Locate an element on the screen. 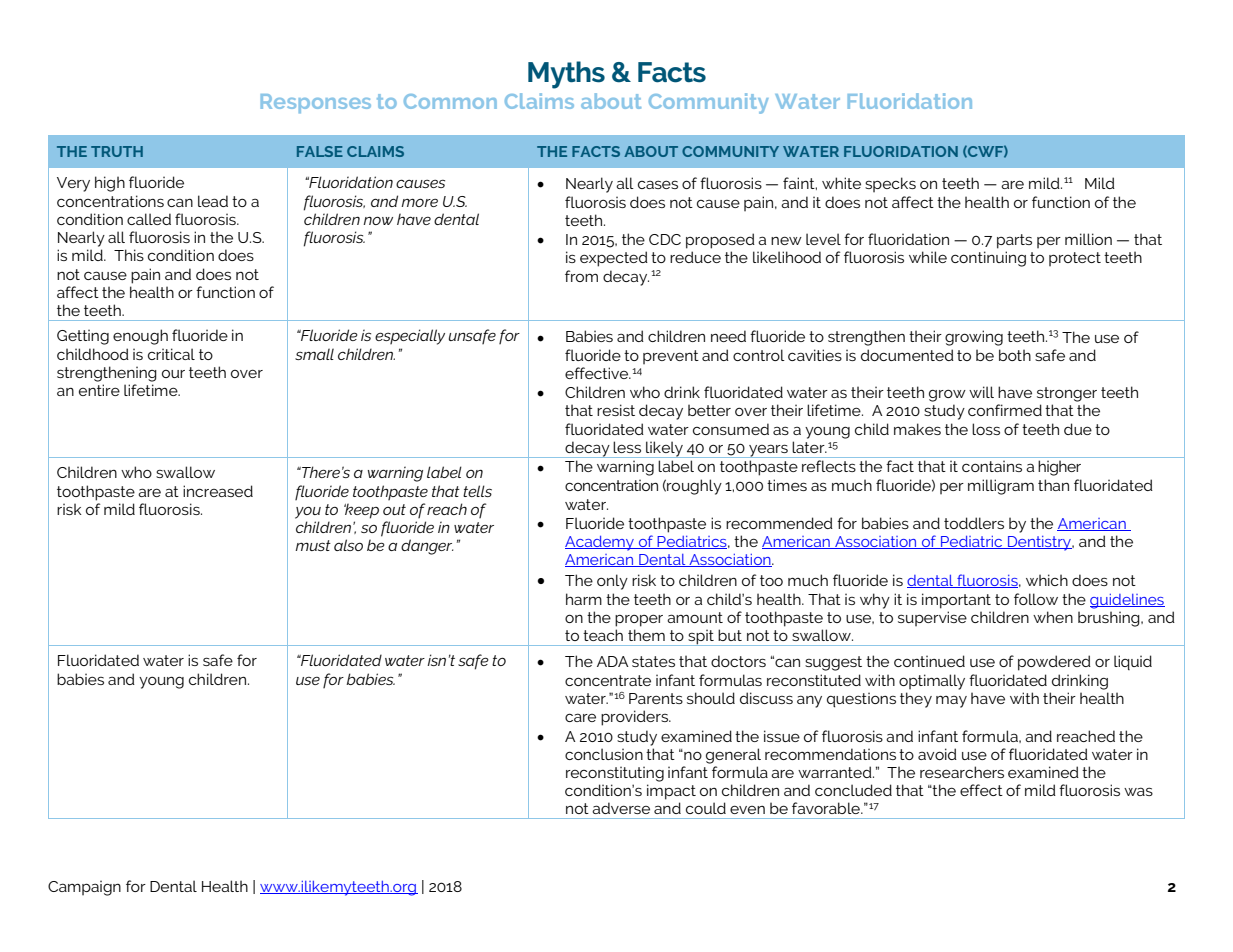  Myths is located at coordinates (566, 75).
